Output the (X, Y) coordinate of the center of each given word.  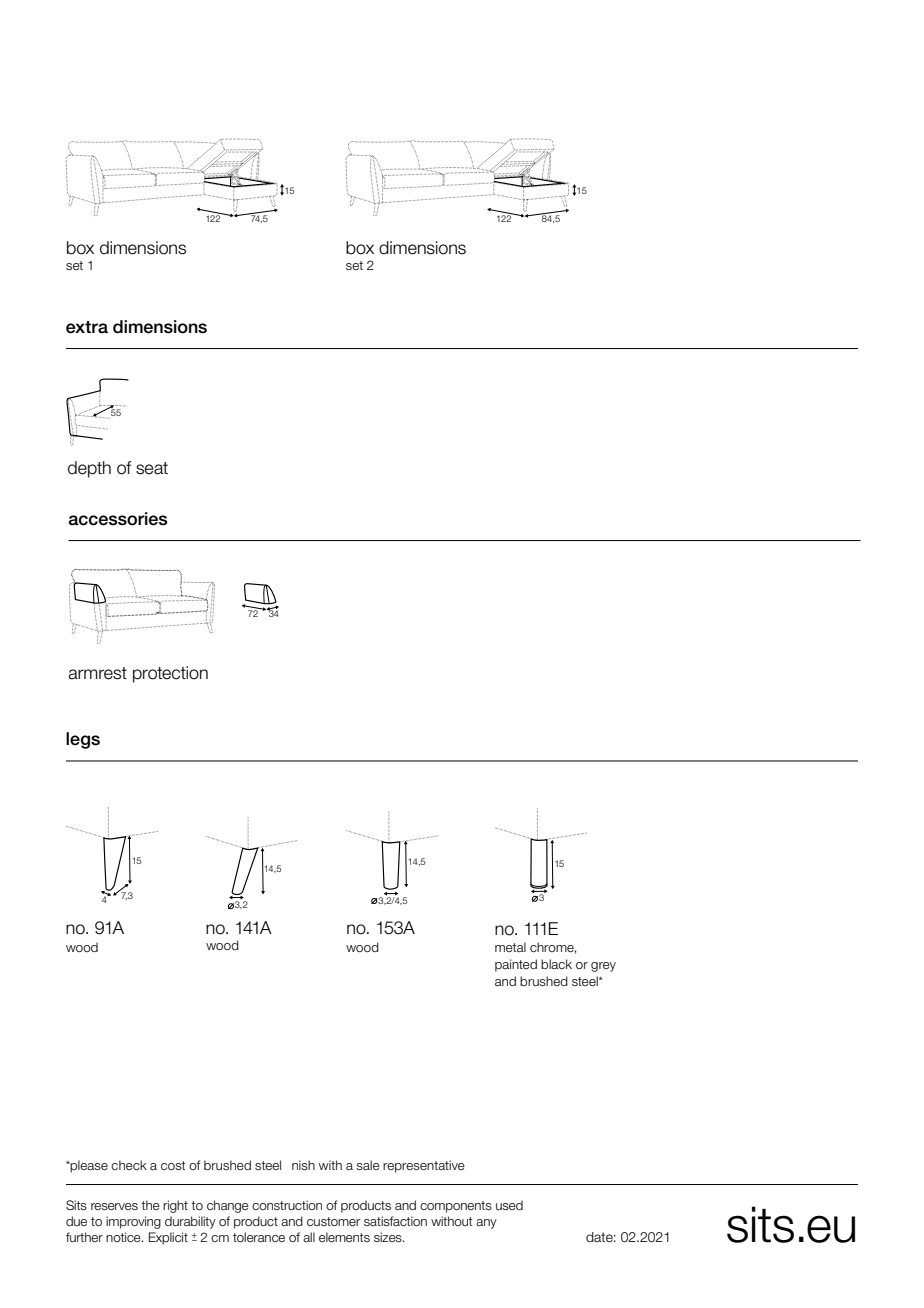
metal (510, 947)
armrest (98, 673)
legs (83, 740)
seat (152, 468)
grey (603, 967)
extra (87, 327)
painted (516, 965)
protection (170, 674)
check (129, 1165)
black (556, 964)
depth (89, 469)
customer (334, 1221)
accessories (118, 519)
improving (133, 1222)
